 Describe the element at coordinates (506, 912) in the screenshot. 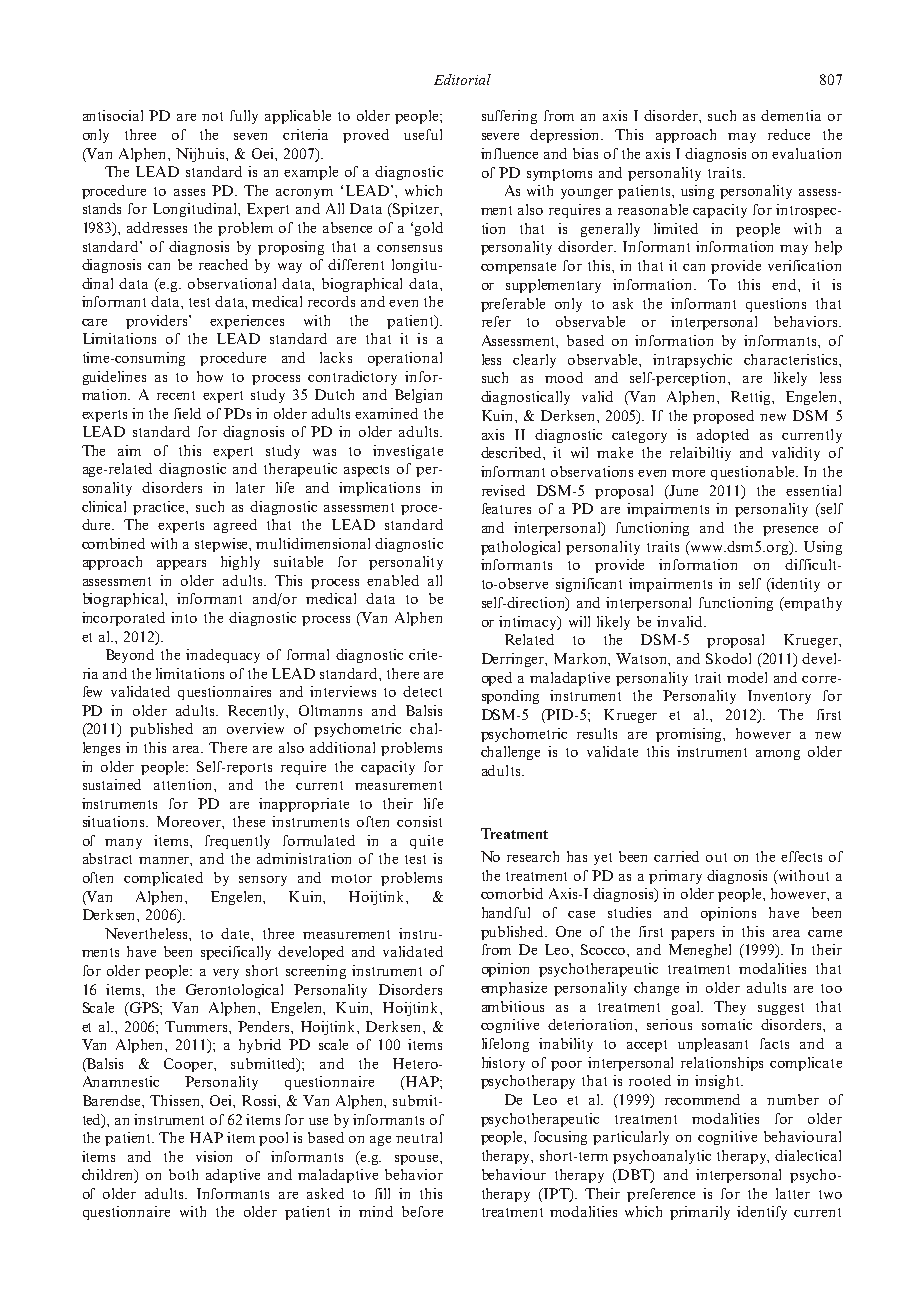

I see `handful` at that location.
